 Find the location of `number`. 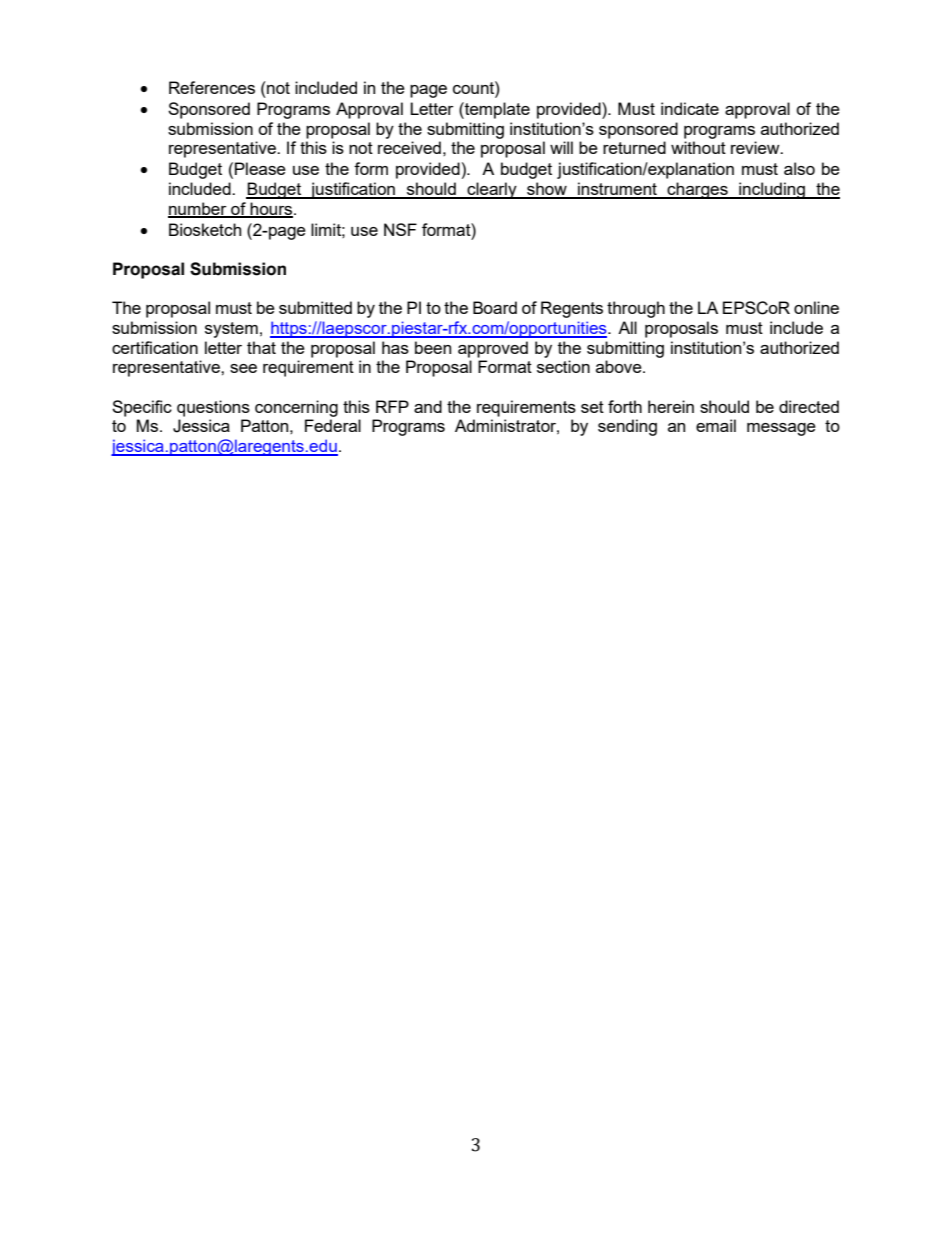

number is located at coordinates (198, 209).
